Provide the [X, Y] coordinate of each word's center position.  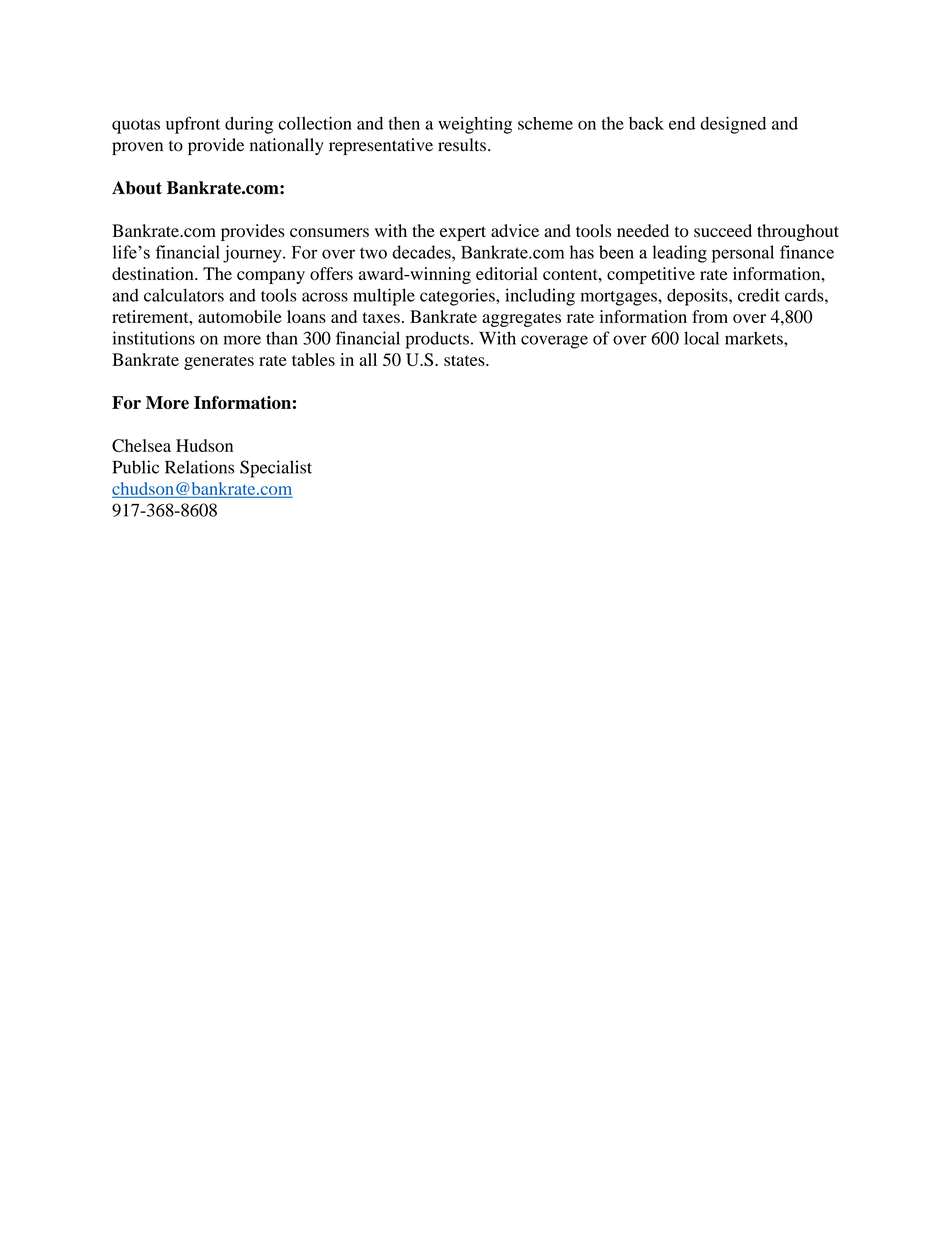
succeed [723, 230]
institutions [154, 338]
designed [733, 125]
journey [253, 254]
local [701, 338]
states [465, 360]
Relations [199, 467]
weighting [475, 125]
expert [463, 233]
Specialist [276, 469]
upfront [193, 125]
